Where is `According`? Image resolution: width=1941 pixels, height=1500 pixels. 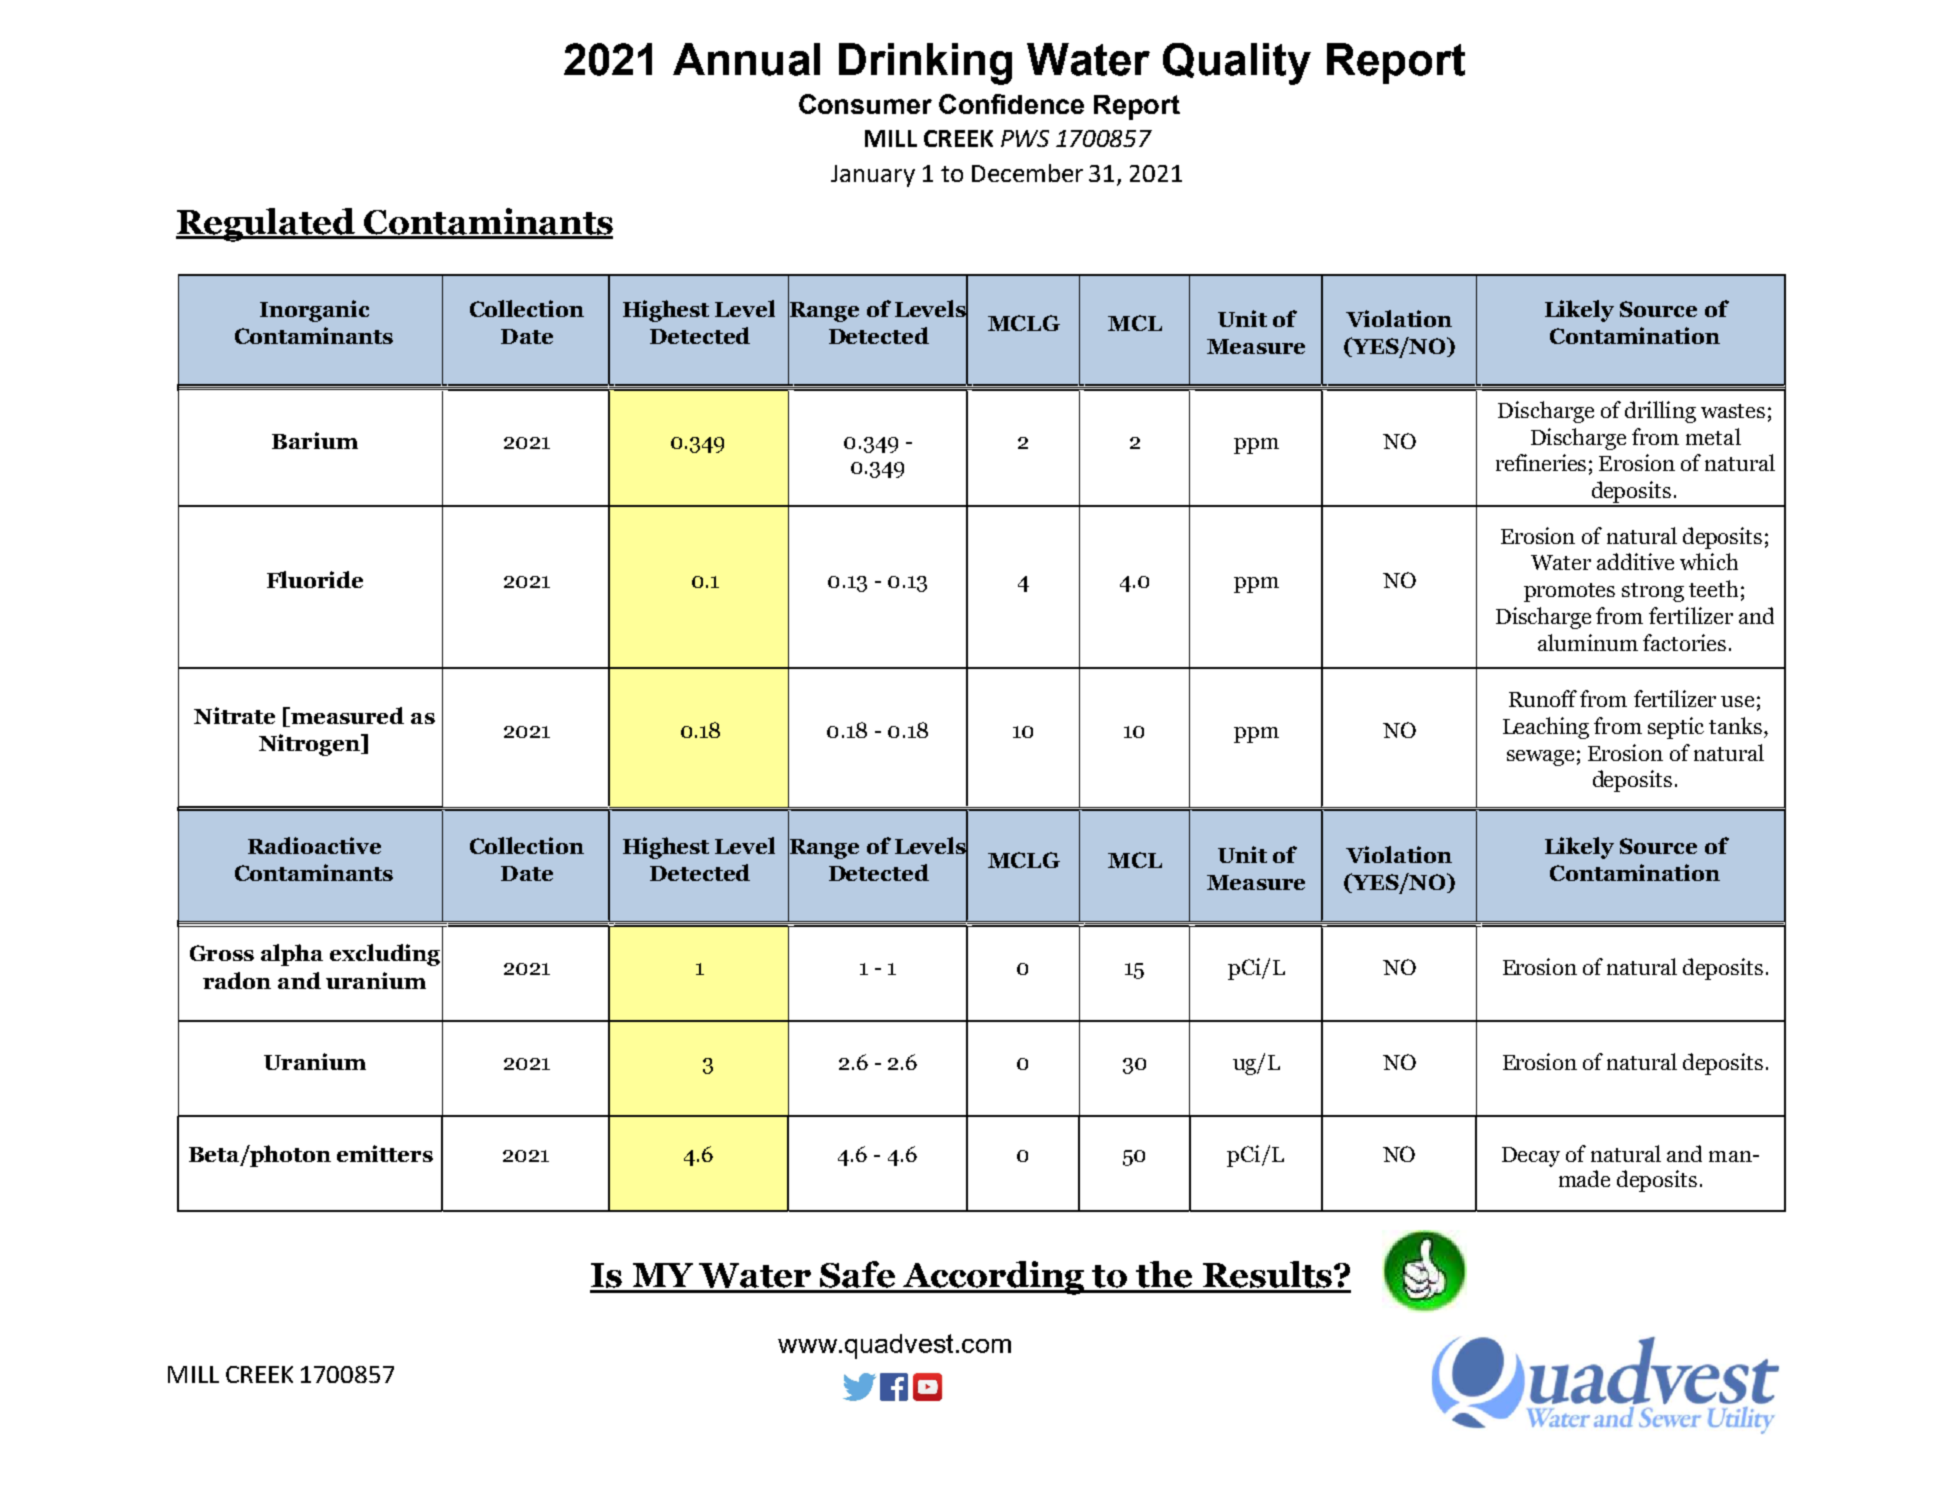 According is located at coordinates (993, 1278).
